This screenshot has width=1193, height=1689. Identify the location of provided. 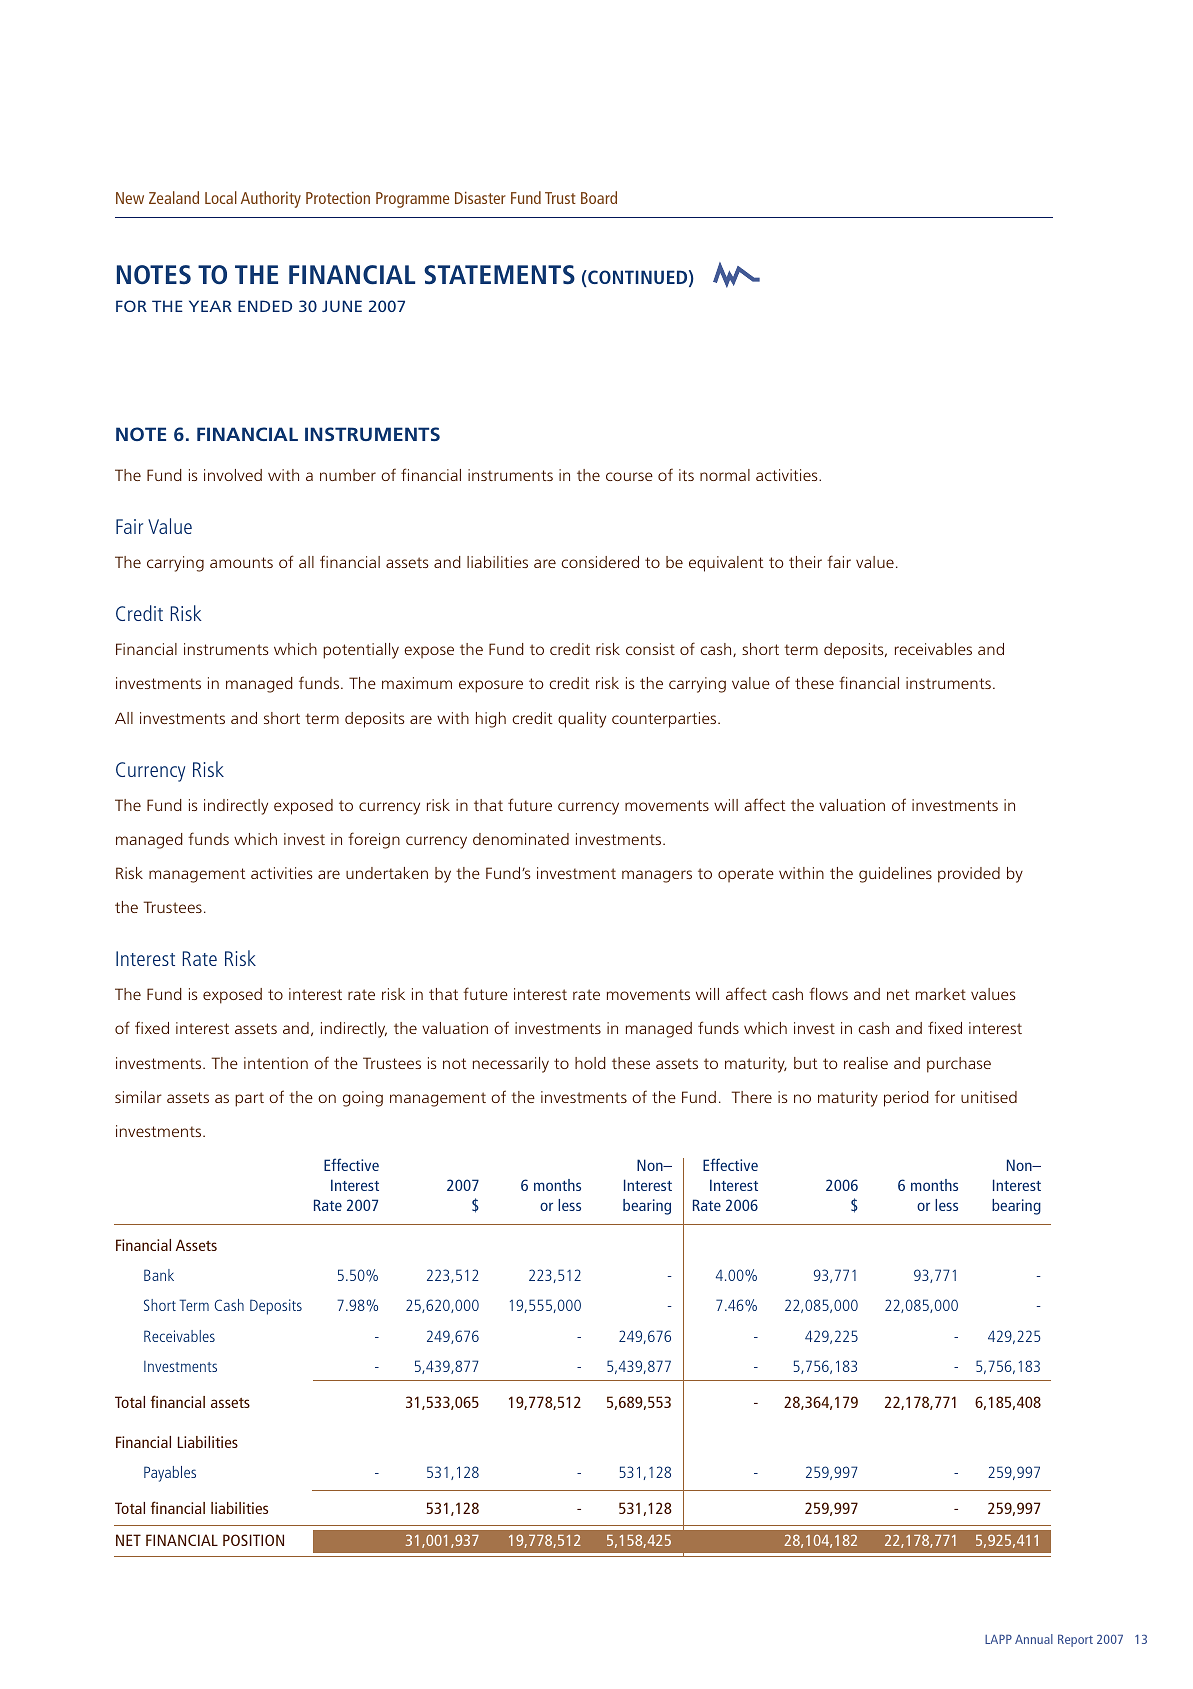
(969, 875).
